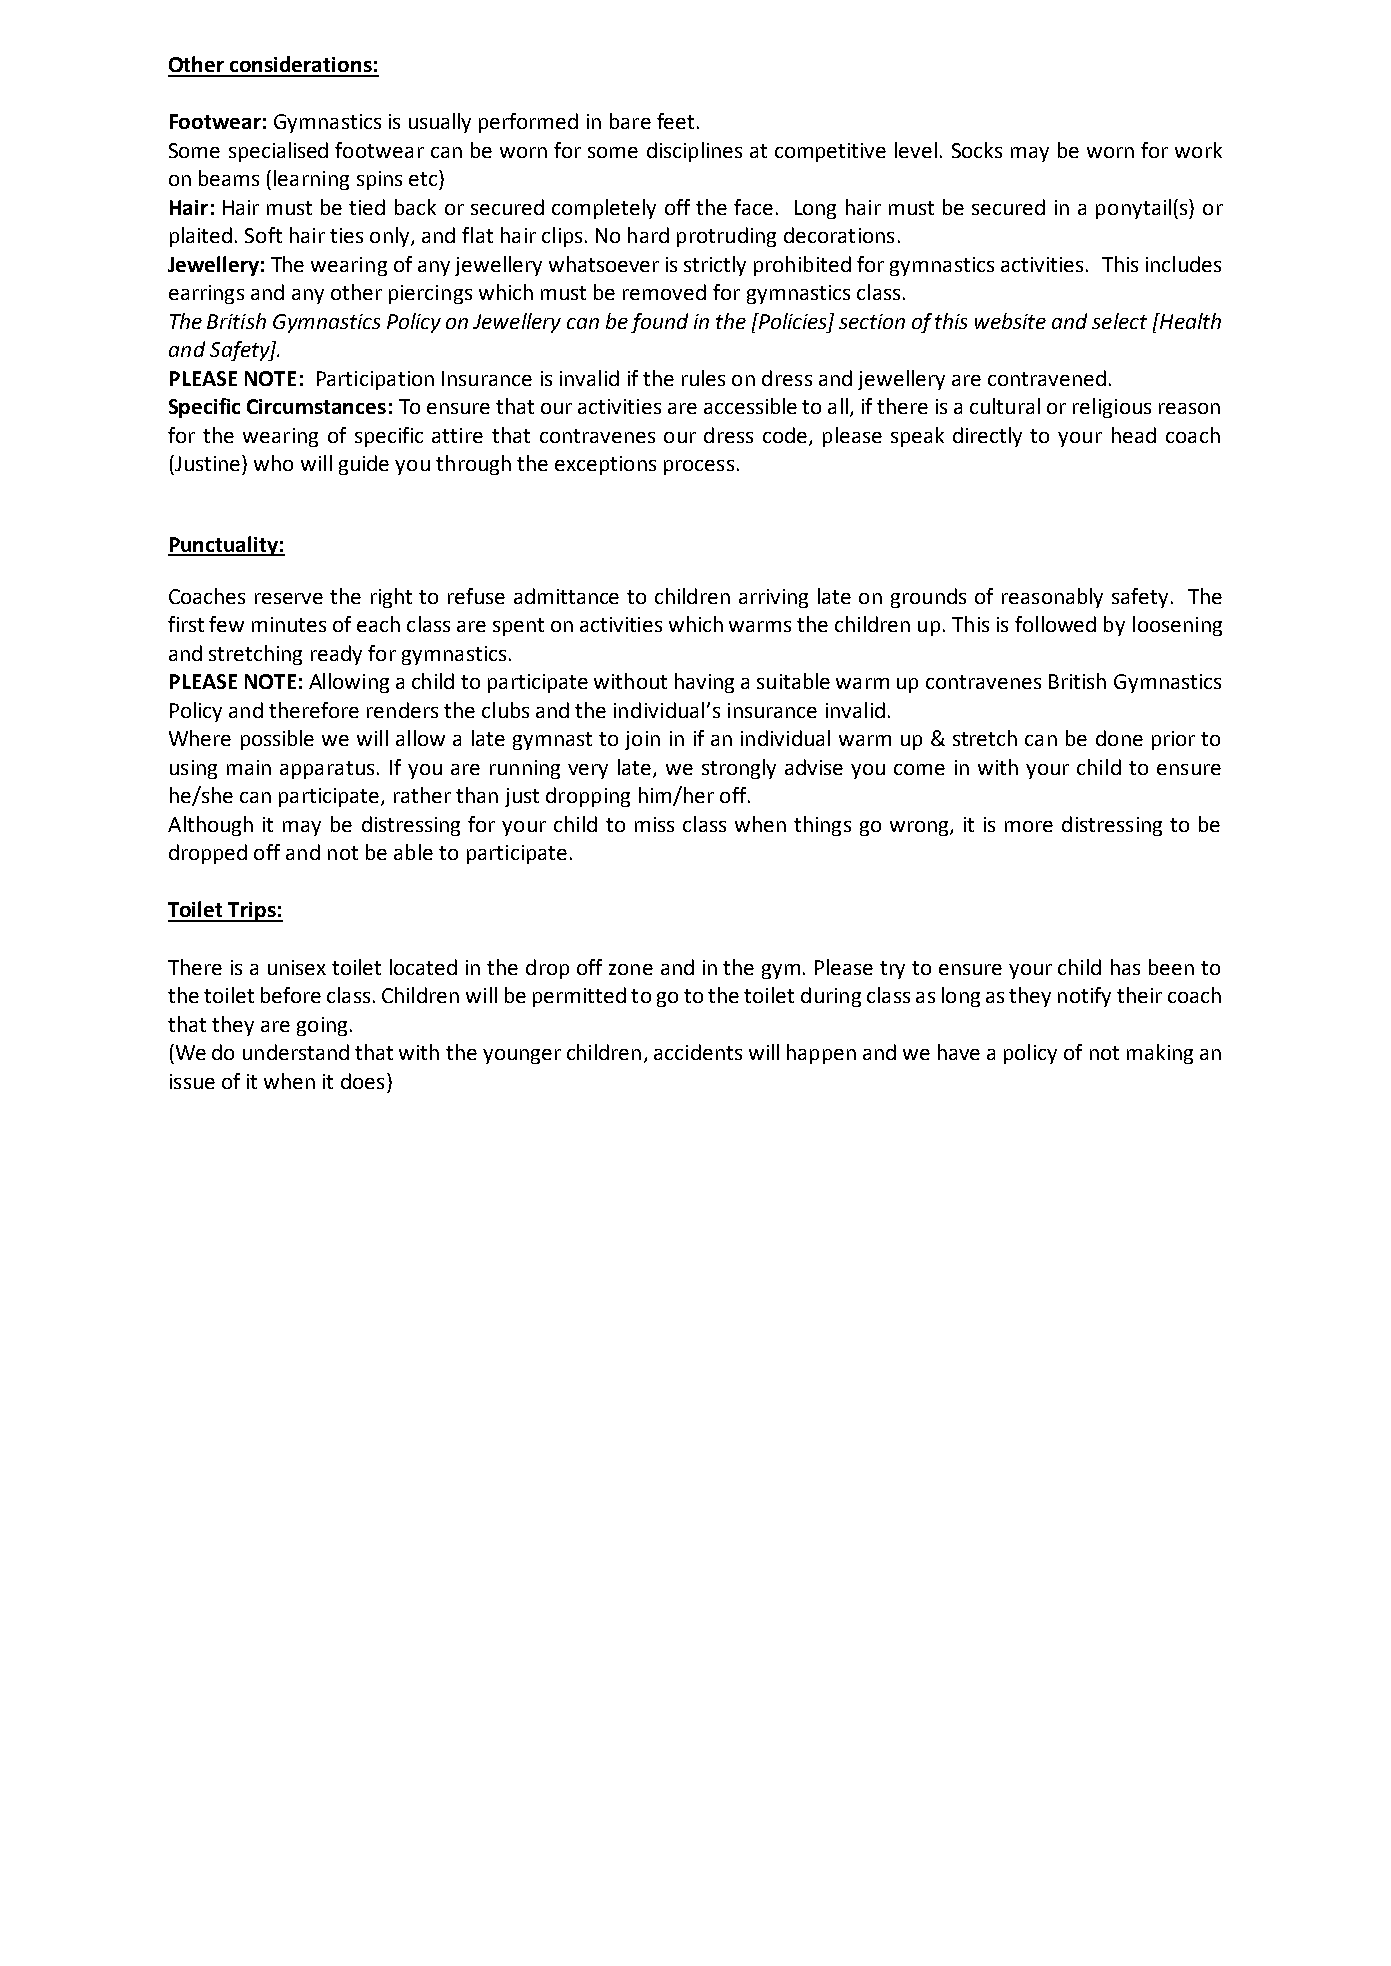 This screenshot has width=1391, height=1966. I want to click on Socks, so click(977, 150).
